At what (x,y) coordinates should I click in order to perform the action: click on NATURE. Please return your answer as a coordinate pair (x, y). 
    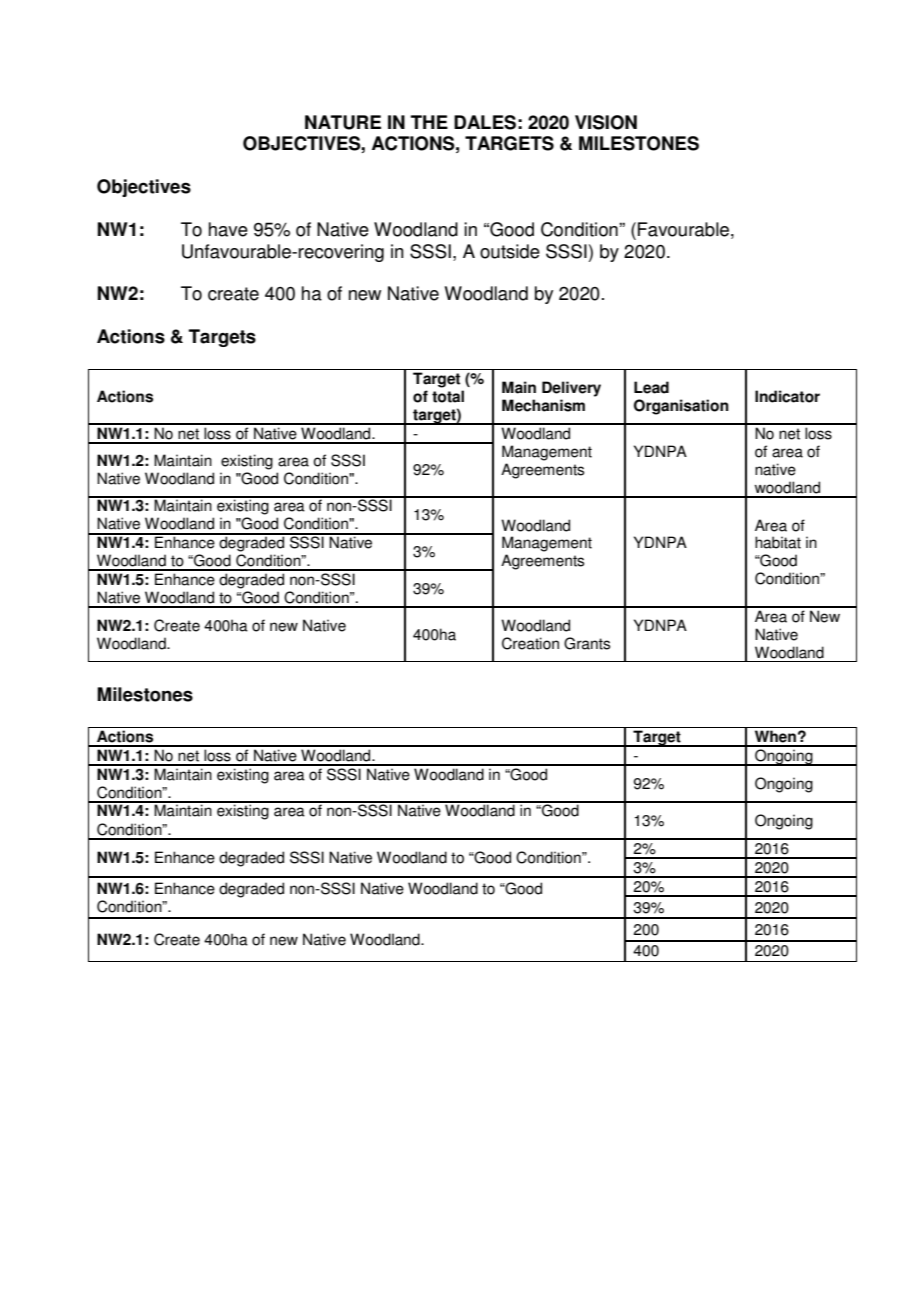
    Looking at the image, I should click on (343, 122).
